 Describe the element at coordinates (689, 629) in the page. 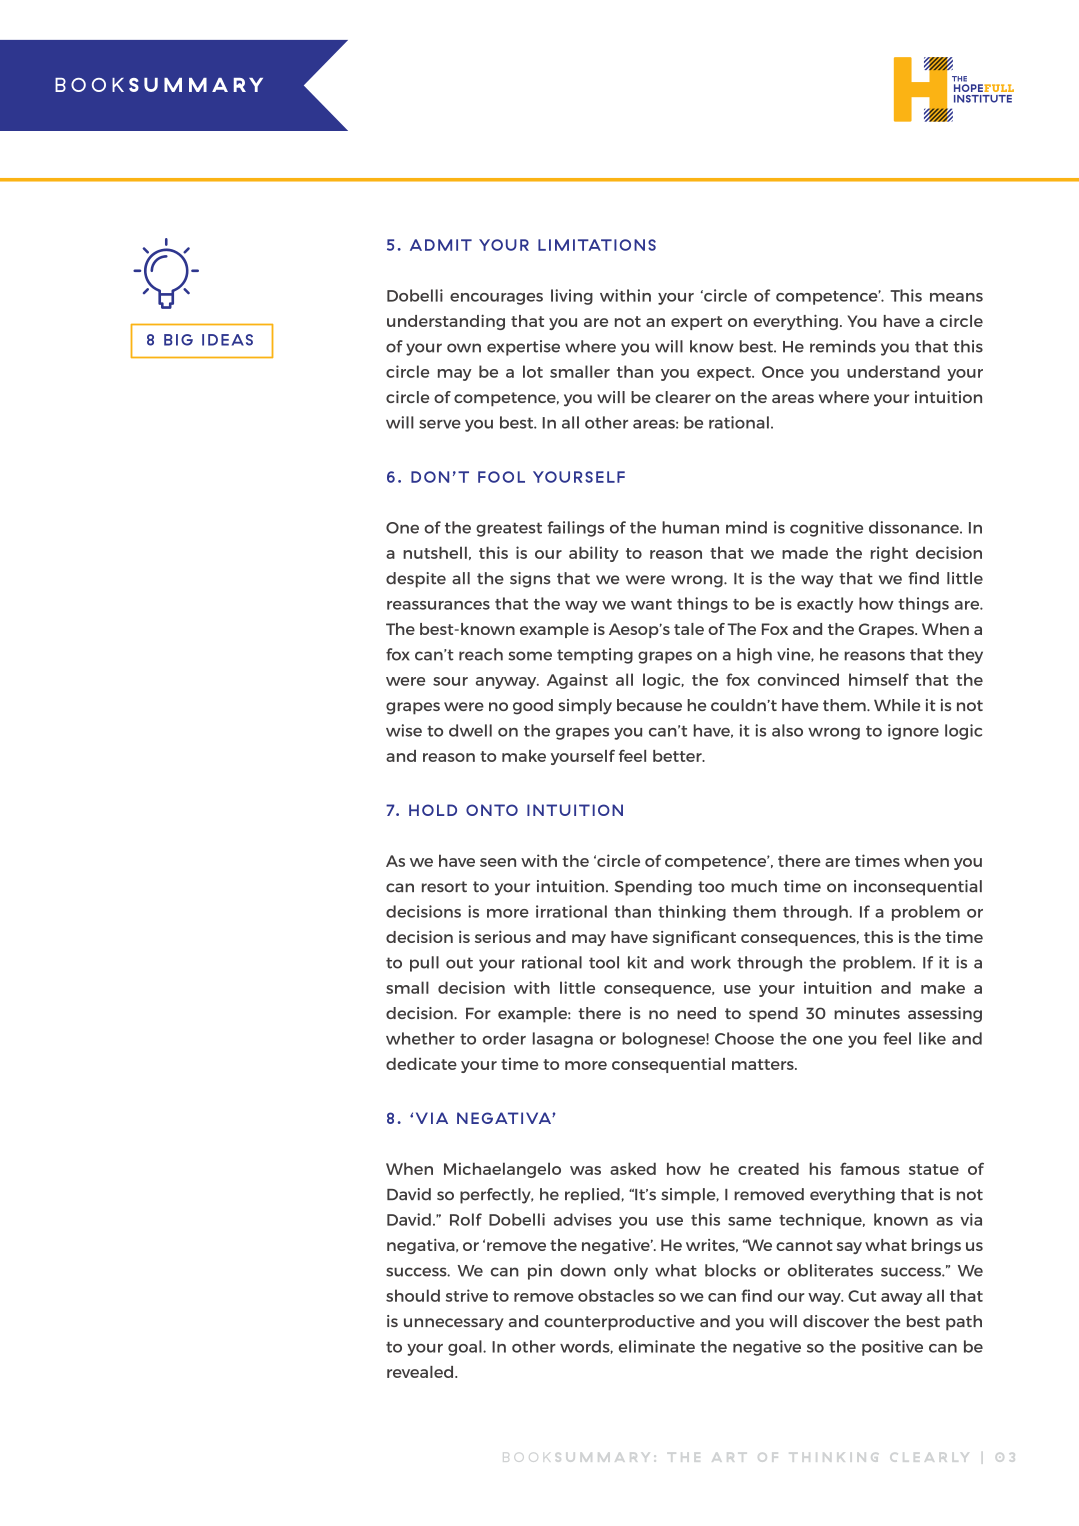

I see `tale` at that location.
